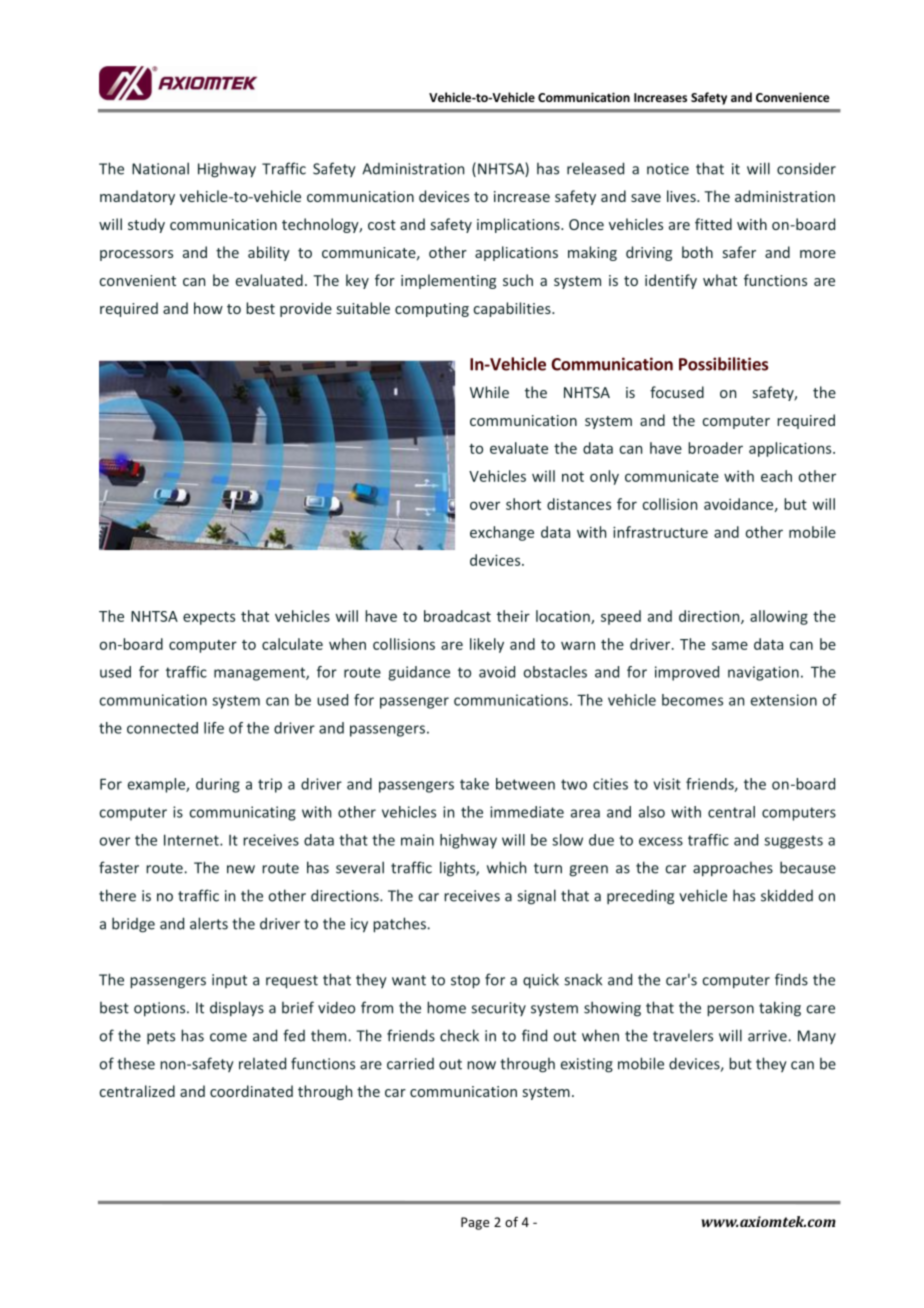  I want to click on short, so click(523, 504).
